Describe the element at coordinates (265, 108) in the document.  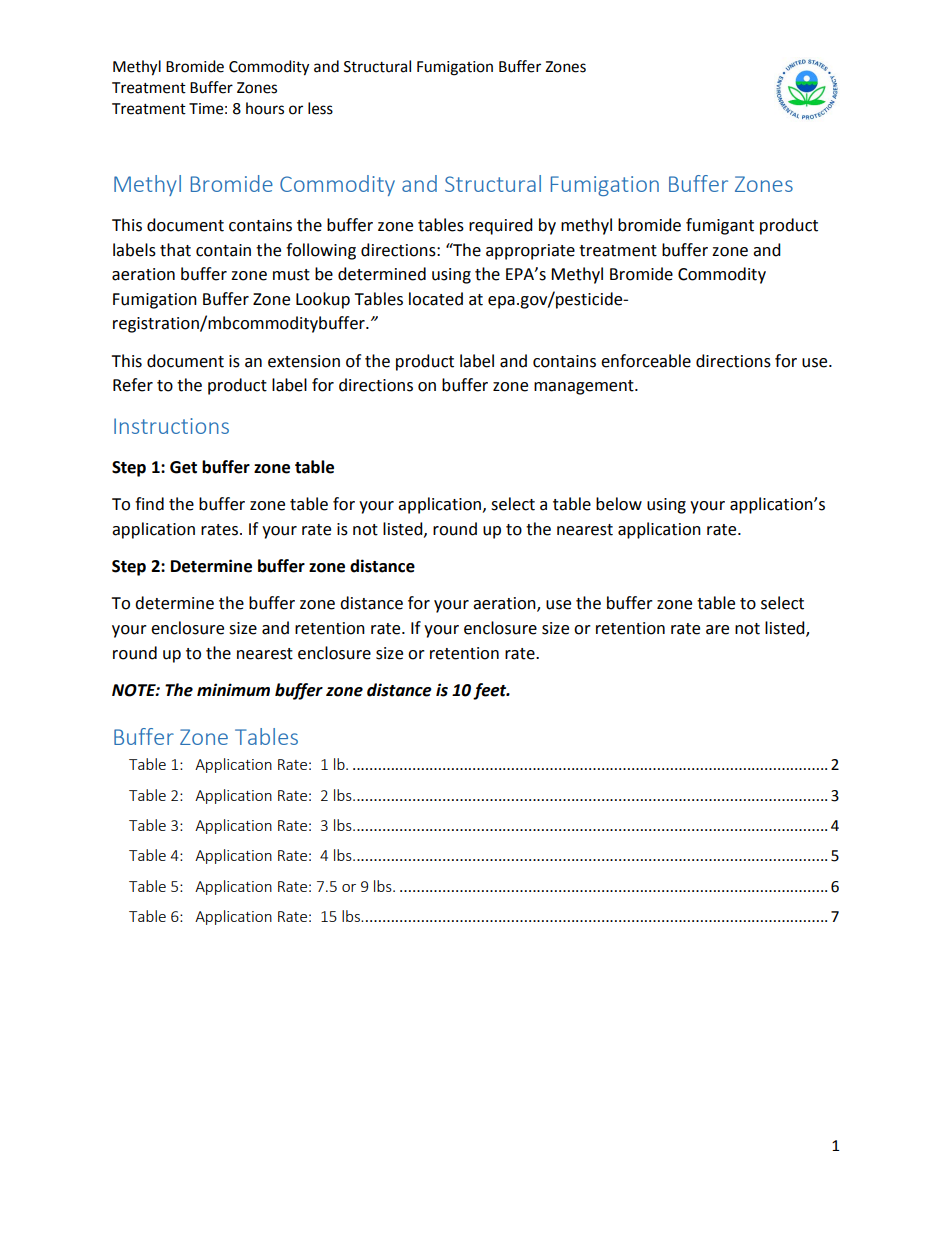
I see `hours` at that location.
